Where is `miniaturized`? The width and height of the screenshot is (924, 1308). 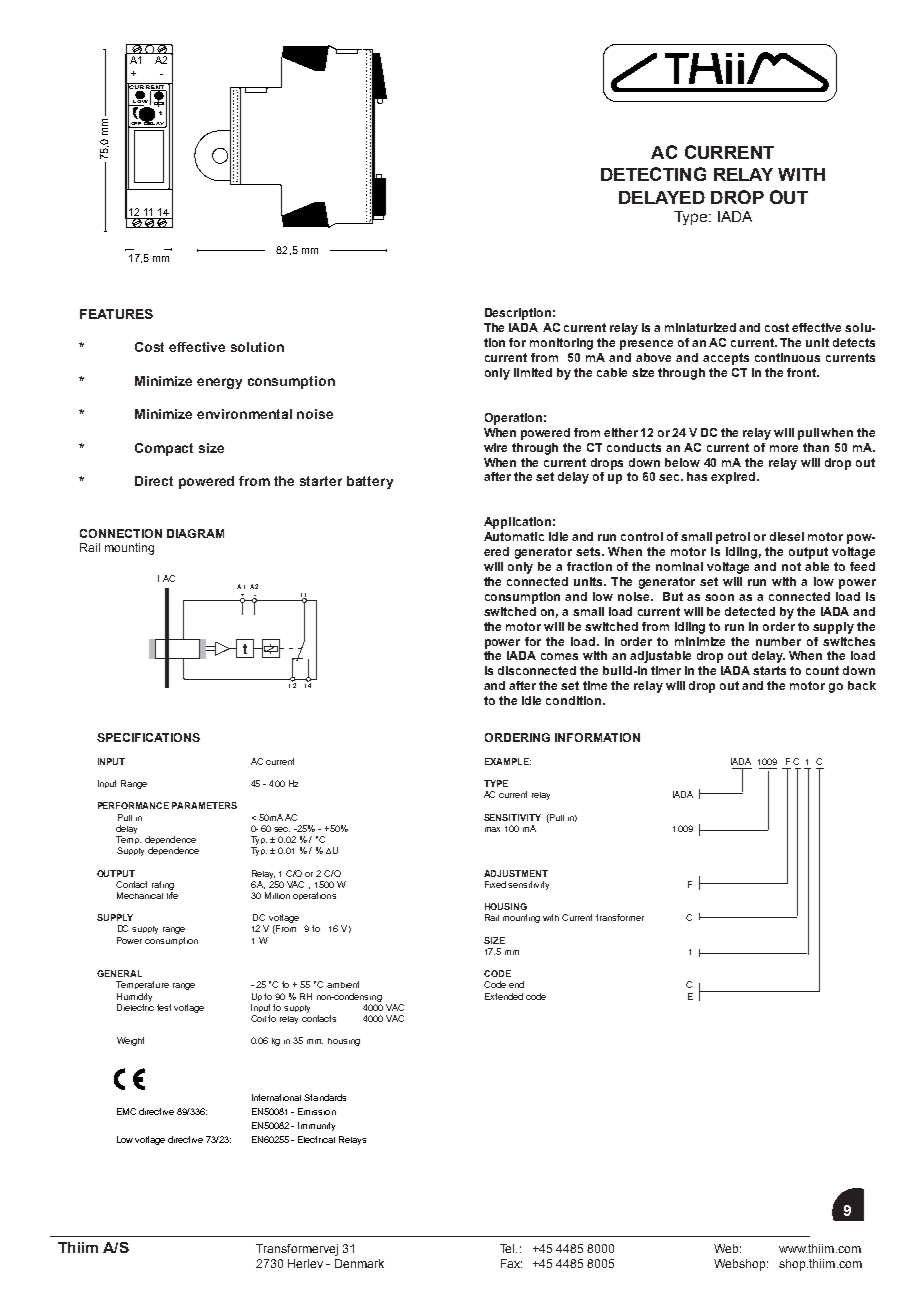 miniaturized is located at coordinates (700, 327).
